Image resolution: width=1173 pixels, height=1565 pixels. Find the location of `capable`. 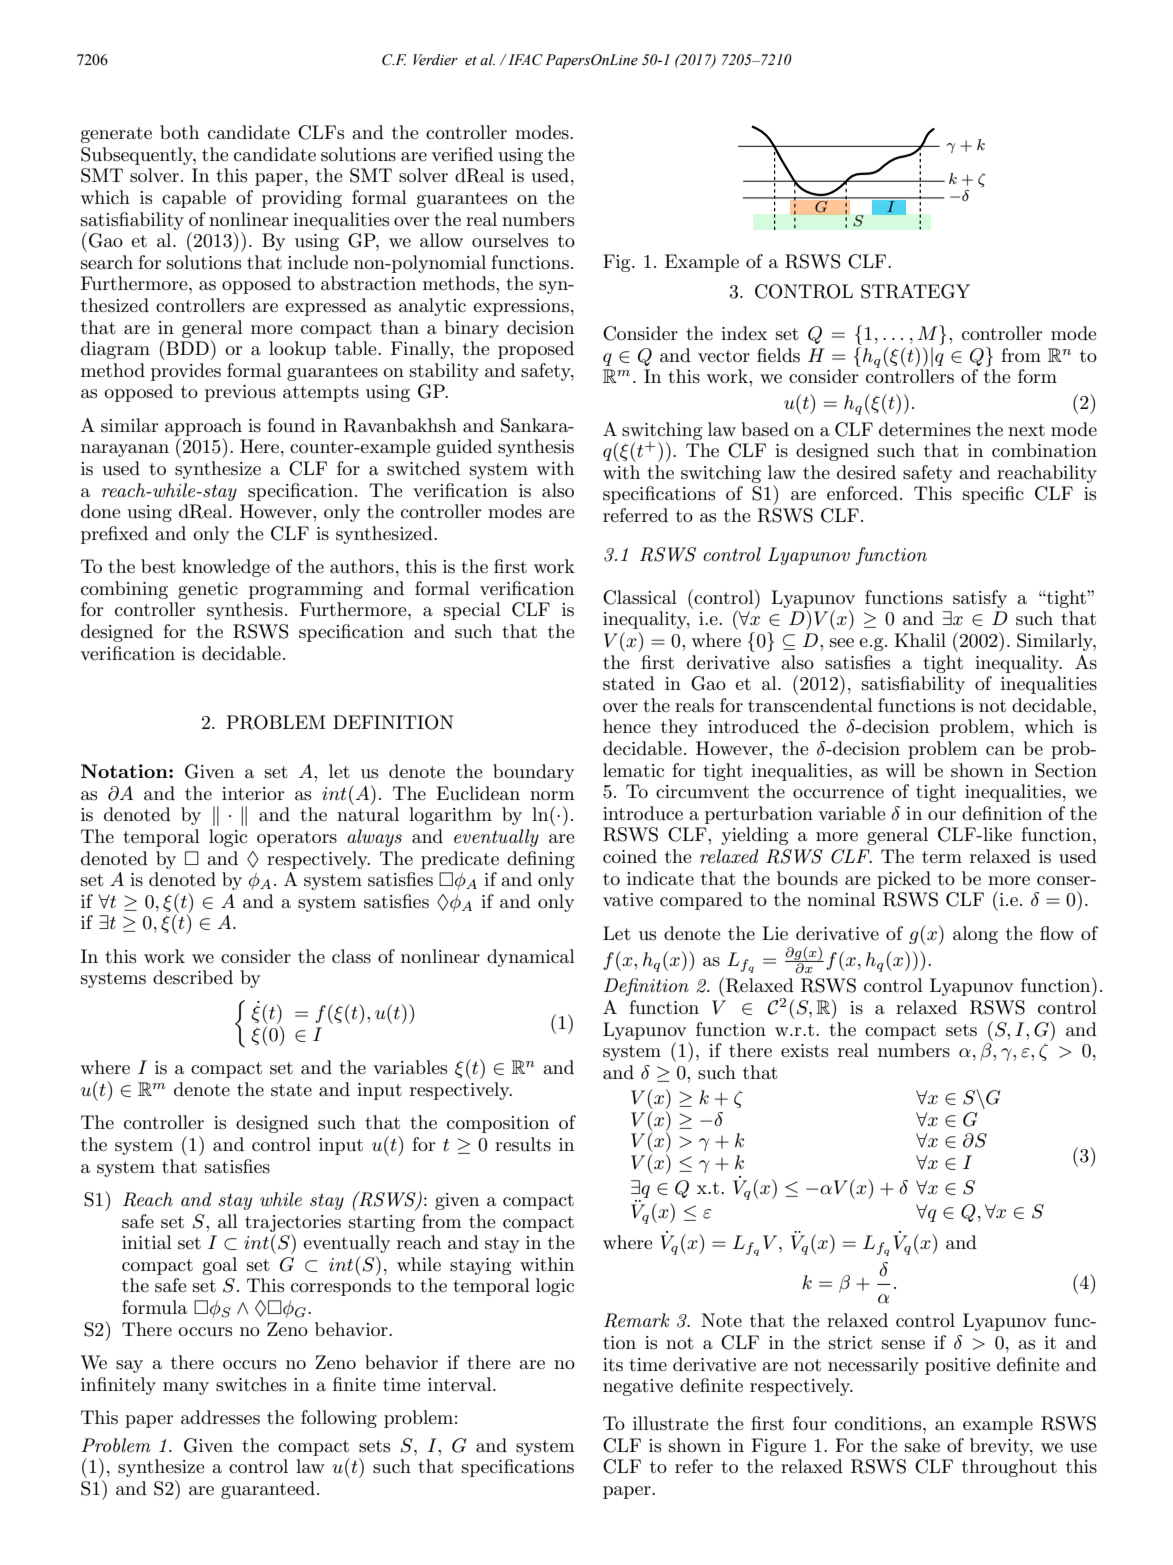

capable is located at coordinates (194, 199).
